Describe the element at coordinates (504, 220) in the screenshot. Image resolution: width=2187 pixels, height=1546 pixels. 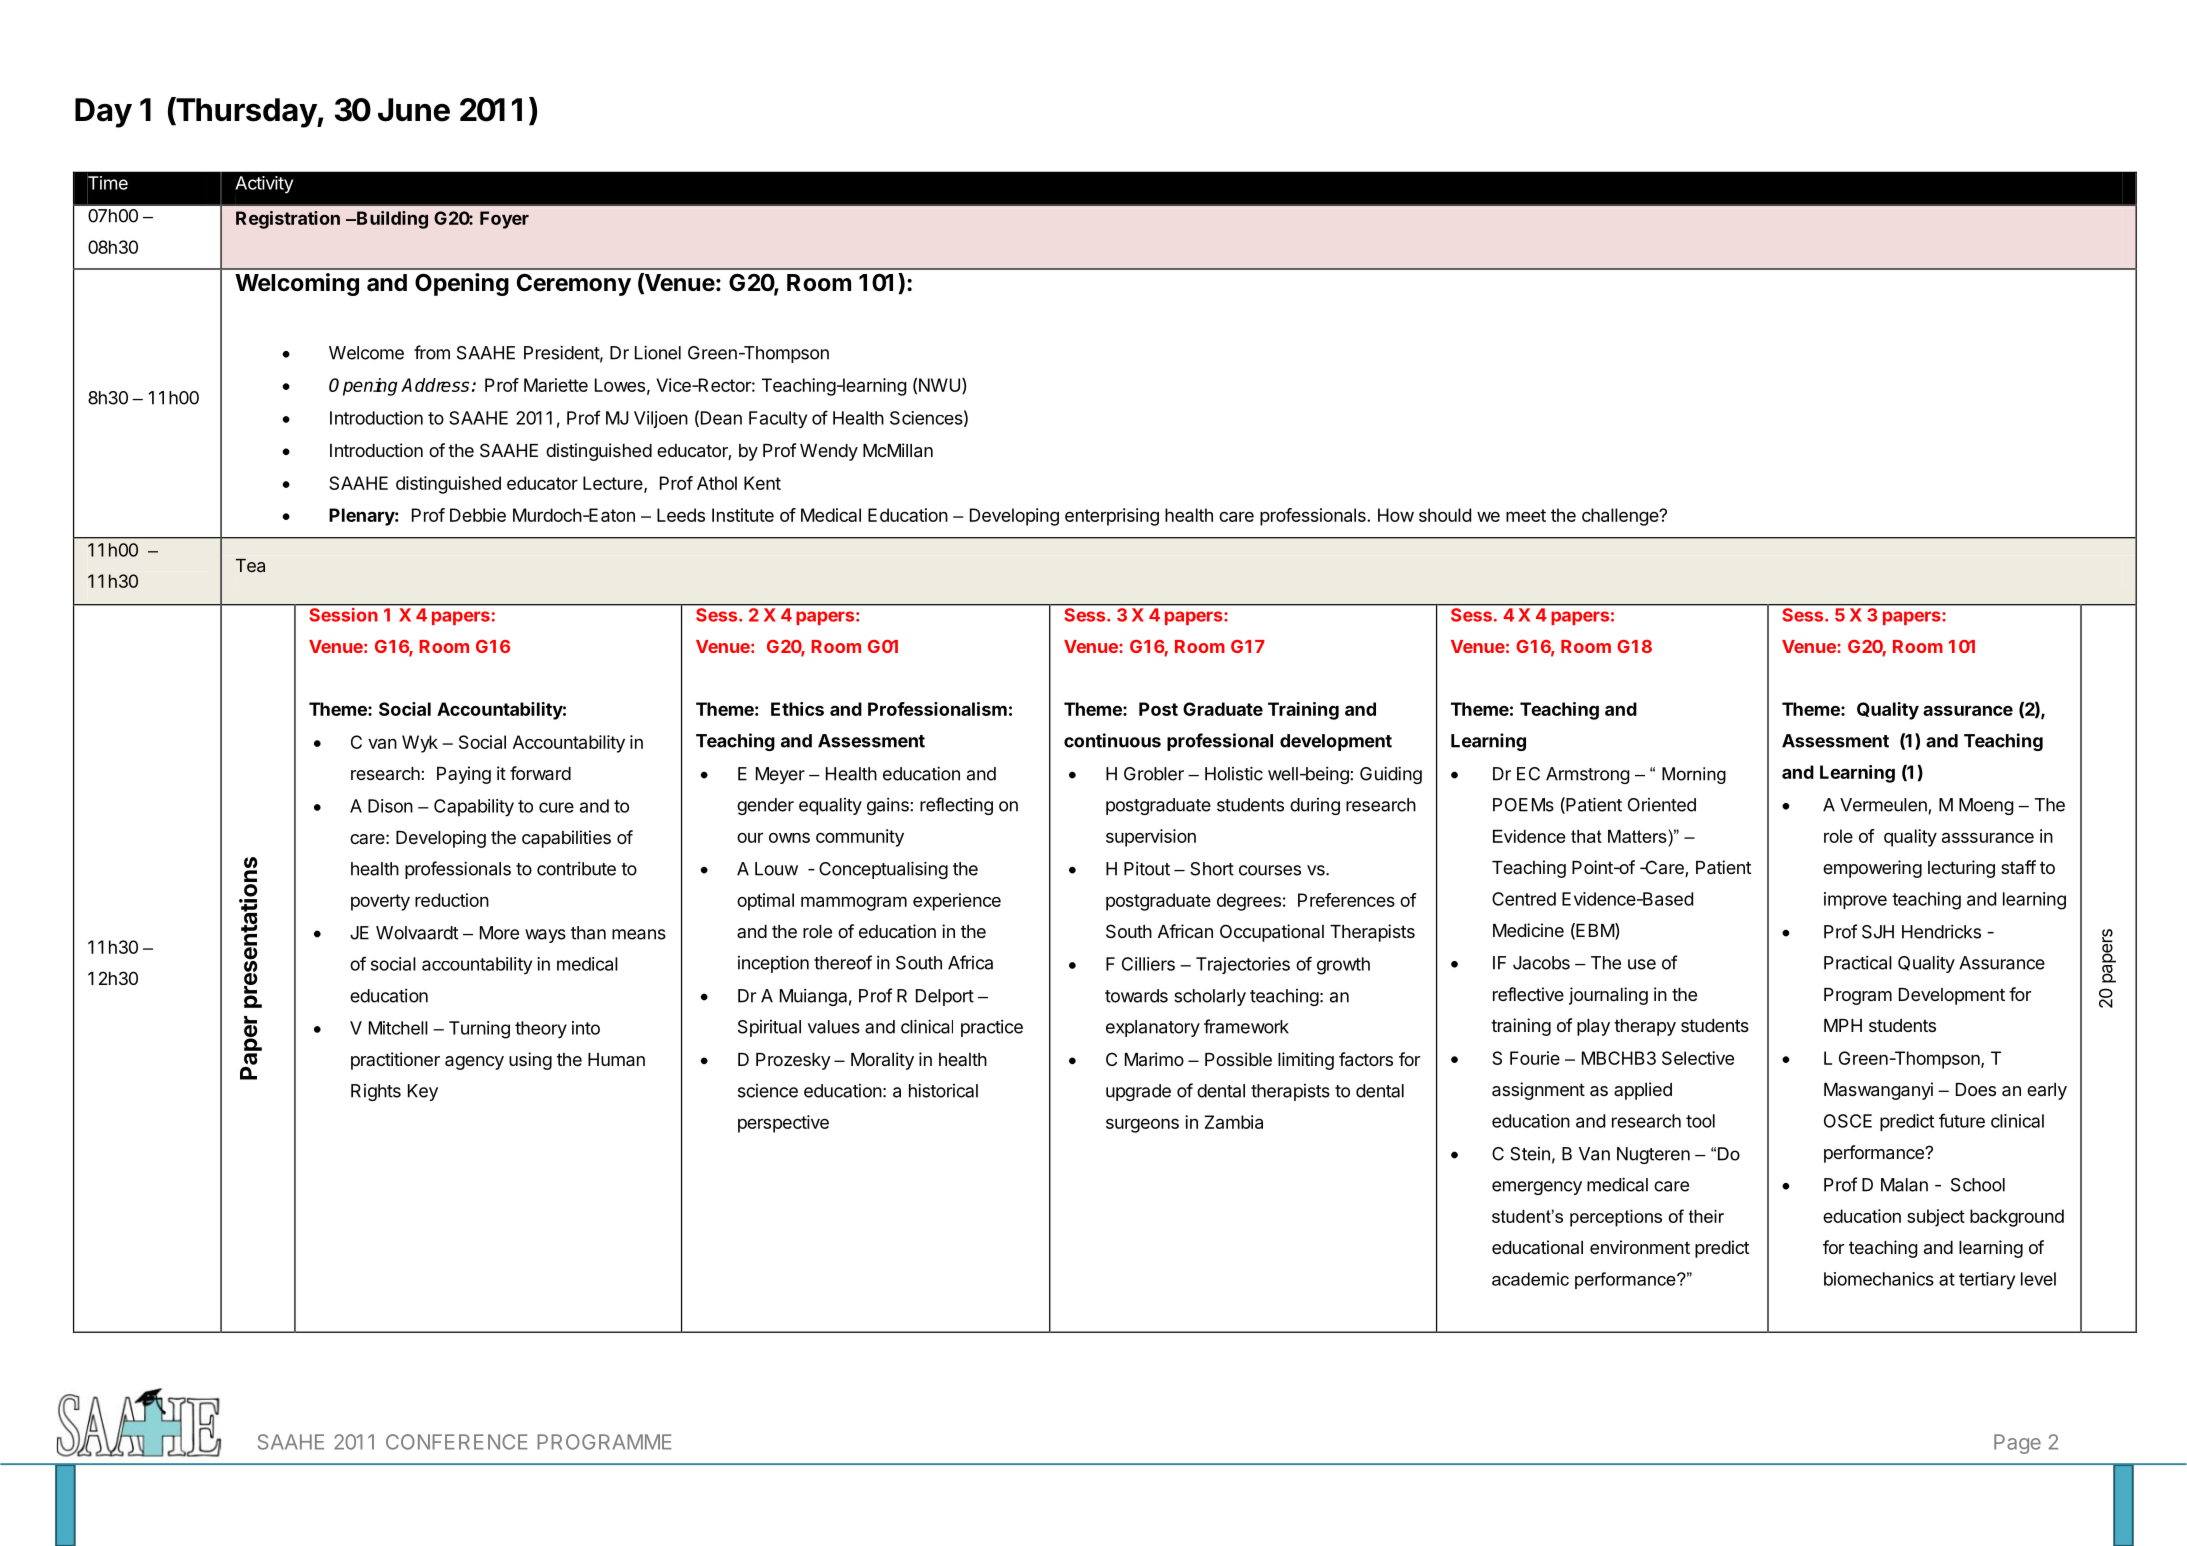
I see `Foyer` at that location.
